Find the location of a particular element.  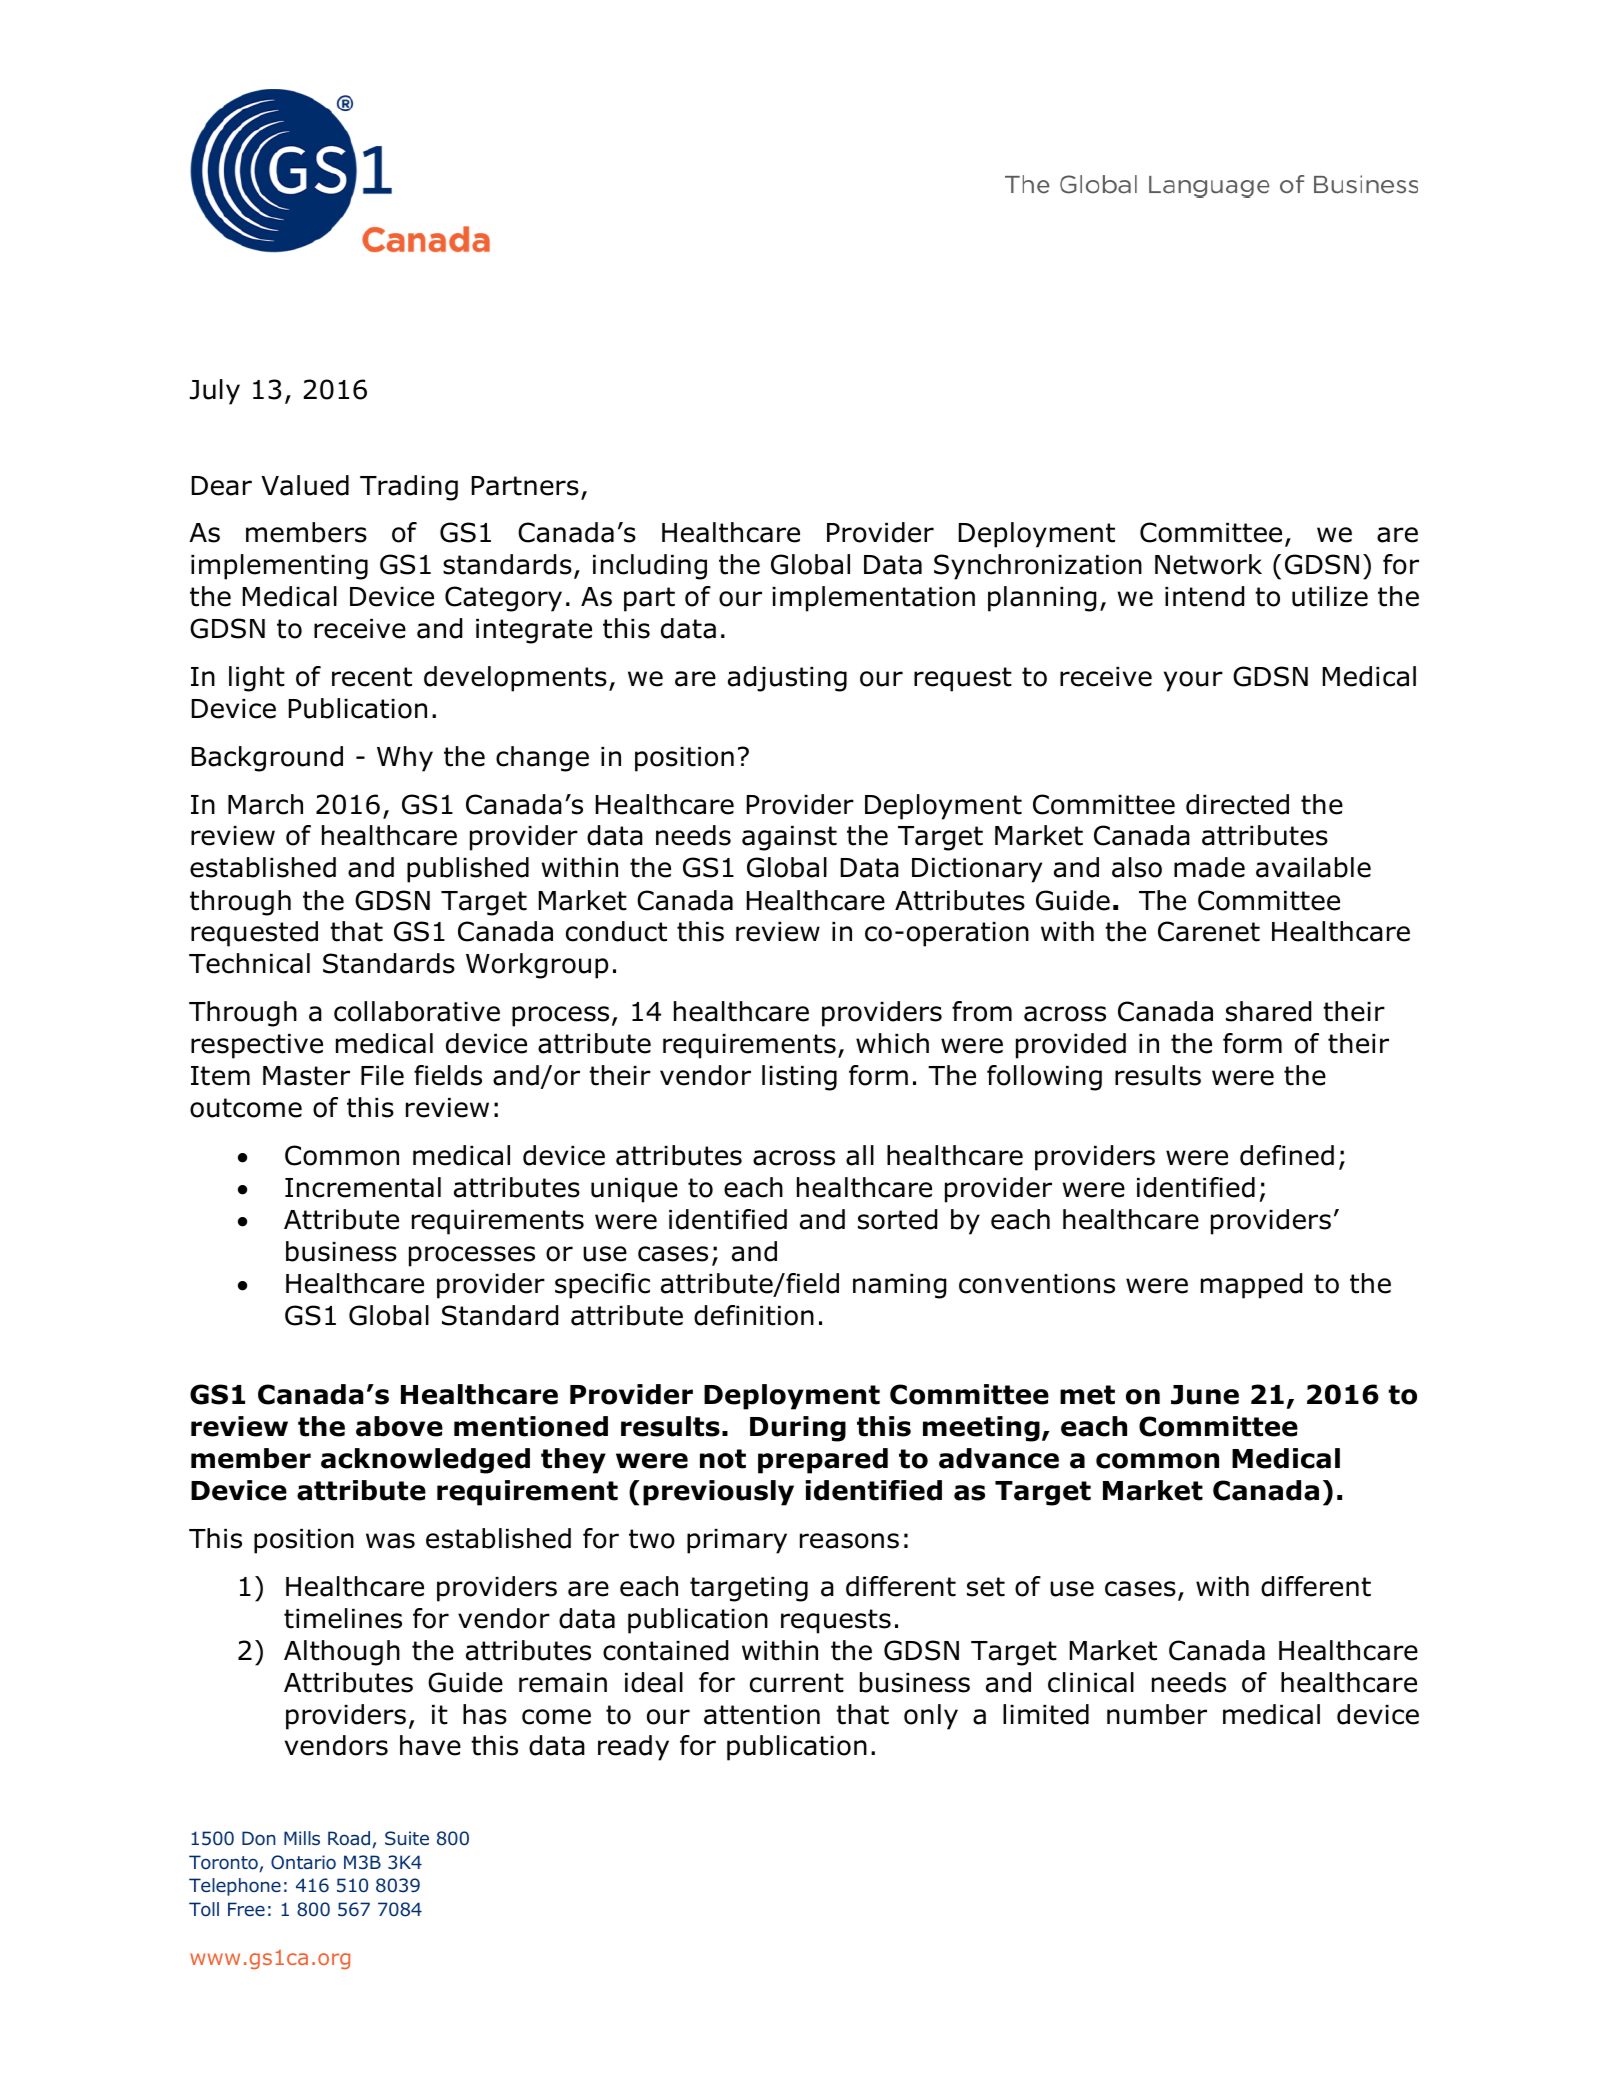

all is located at coordinates (860, 1155).
